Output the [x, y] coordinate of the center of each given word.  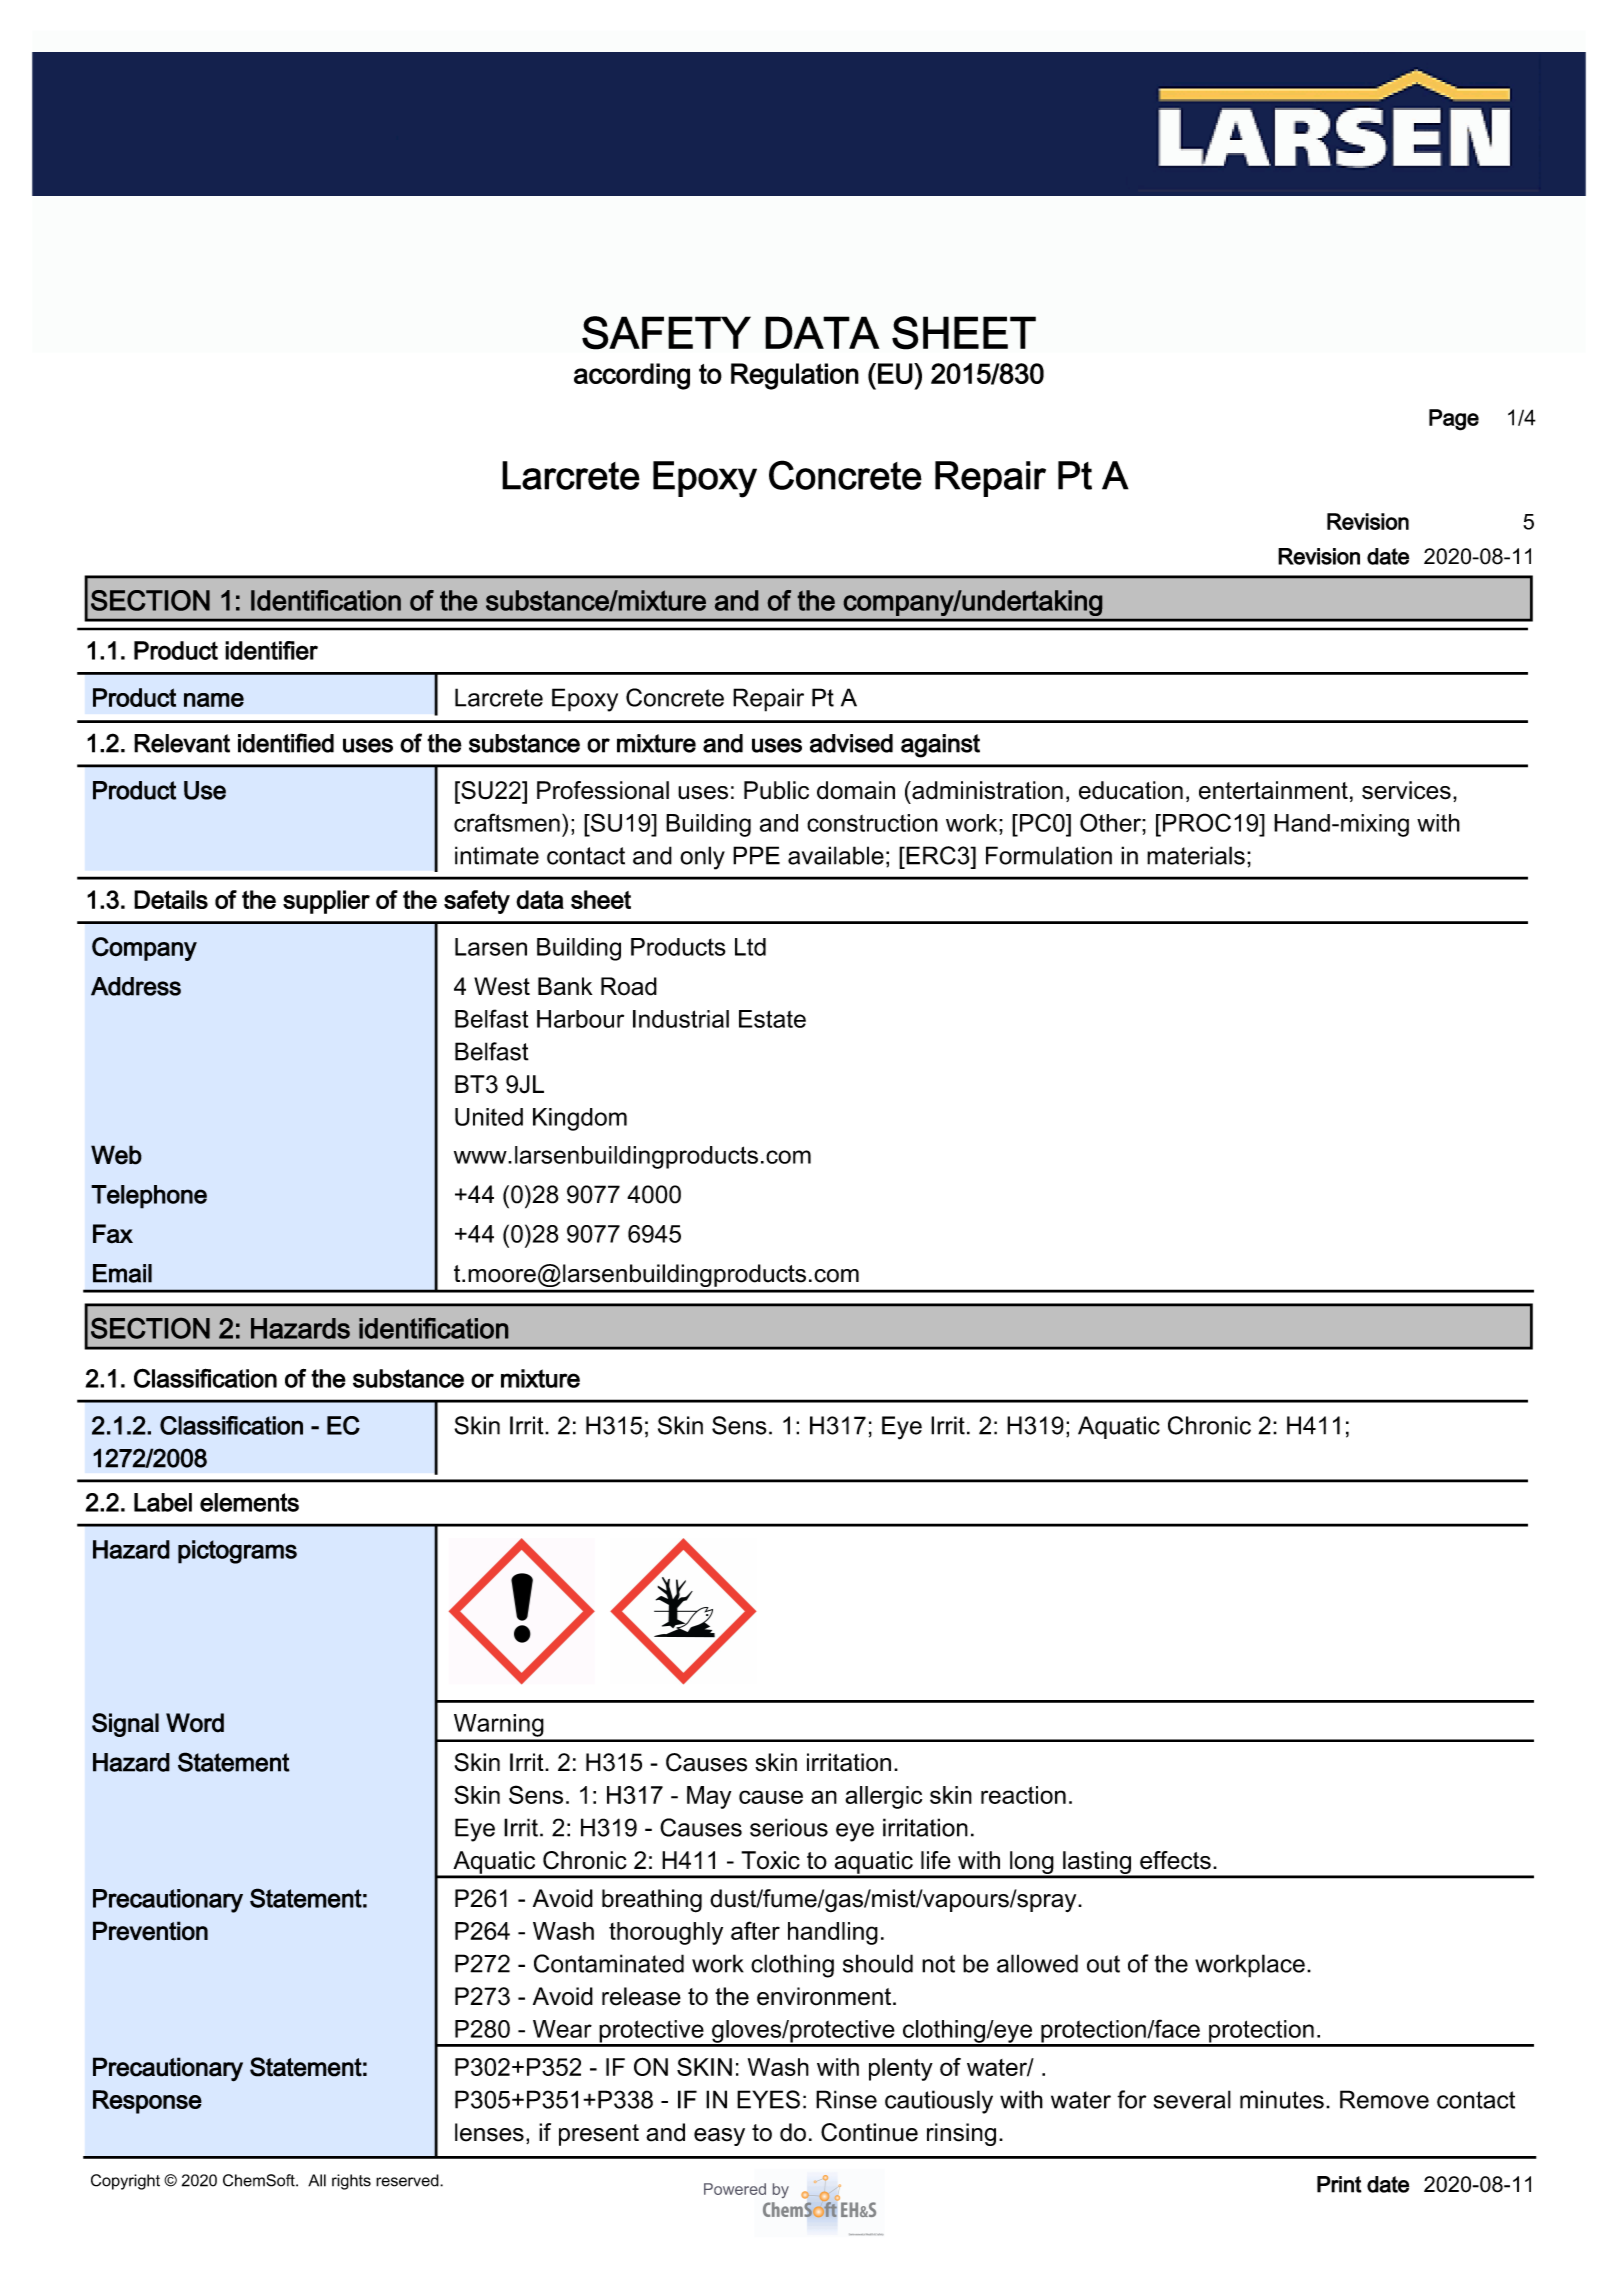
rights [351, 2182]
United [489, 1117]
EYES [768, 2099]
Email [122, 1273]
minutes [1282, 2099]
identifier [271, 650]
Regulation [795, 376]
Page [1454, 420]
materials [1196, 855]
